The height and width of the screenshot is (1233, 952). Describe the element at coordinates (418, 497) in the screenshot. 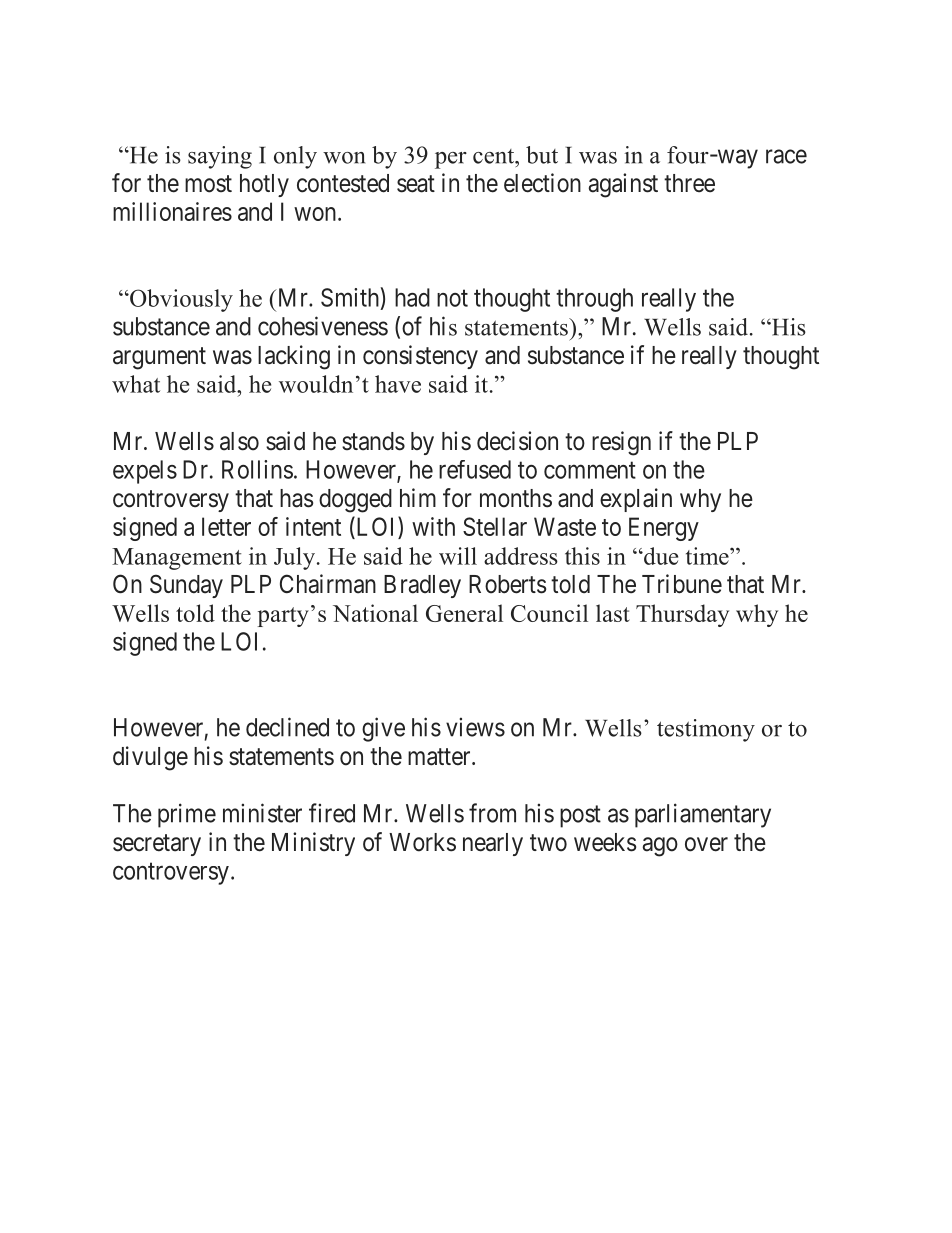

I see `him` at that location.
